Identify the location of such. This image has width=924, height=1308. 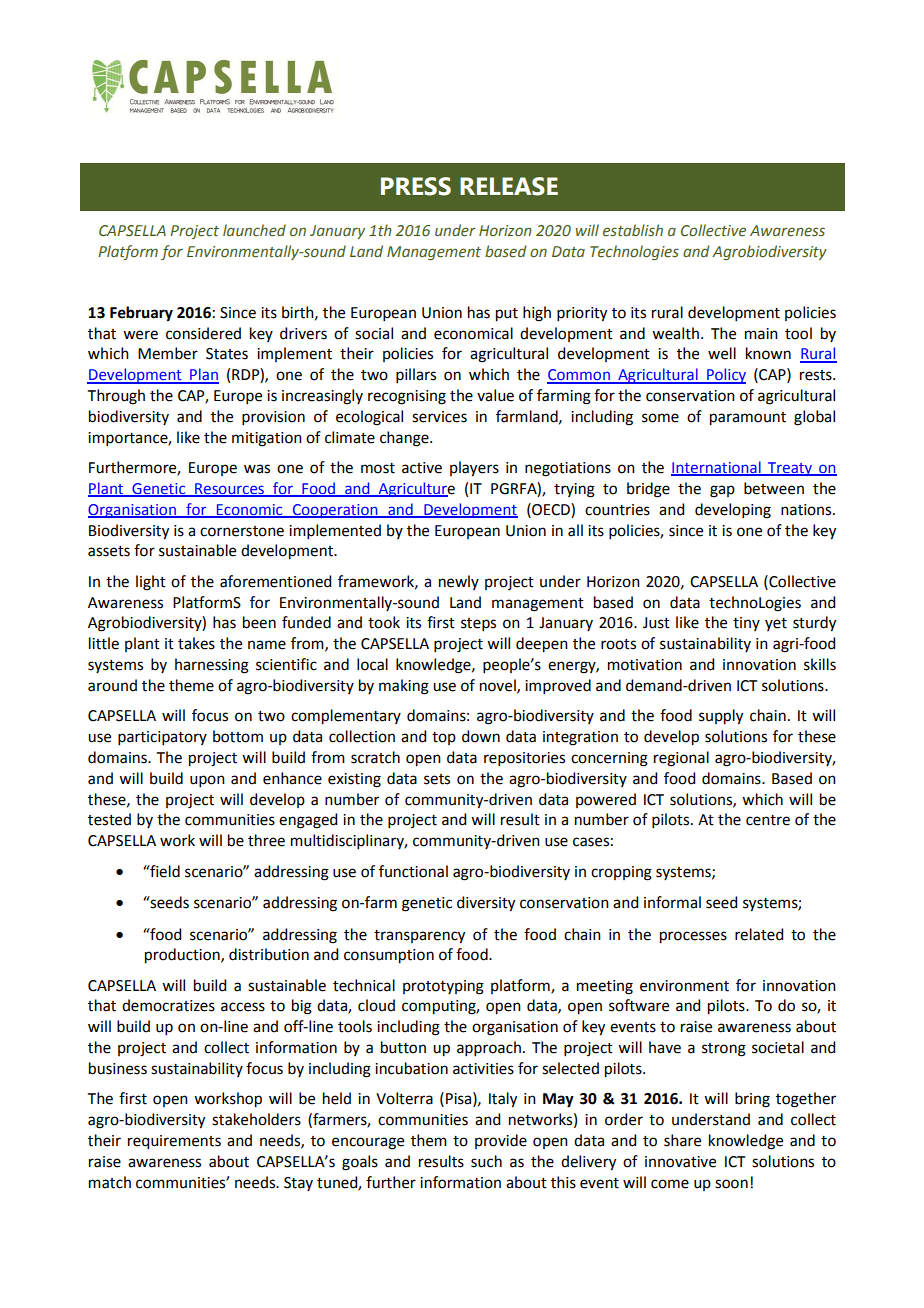
(486, 1161).
